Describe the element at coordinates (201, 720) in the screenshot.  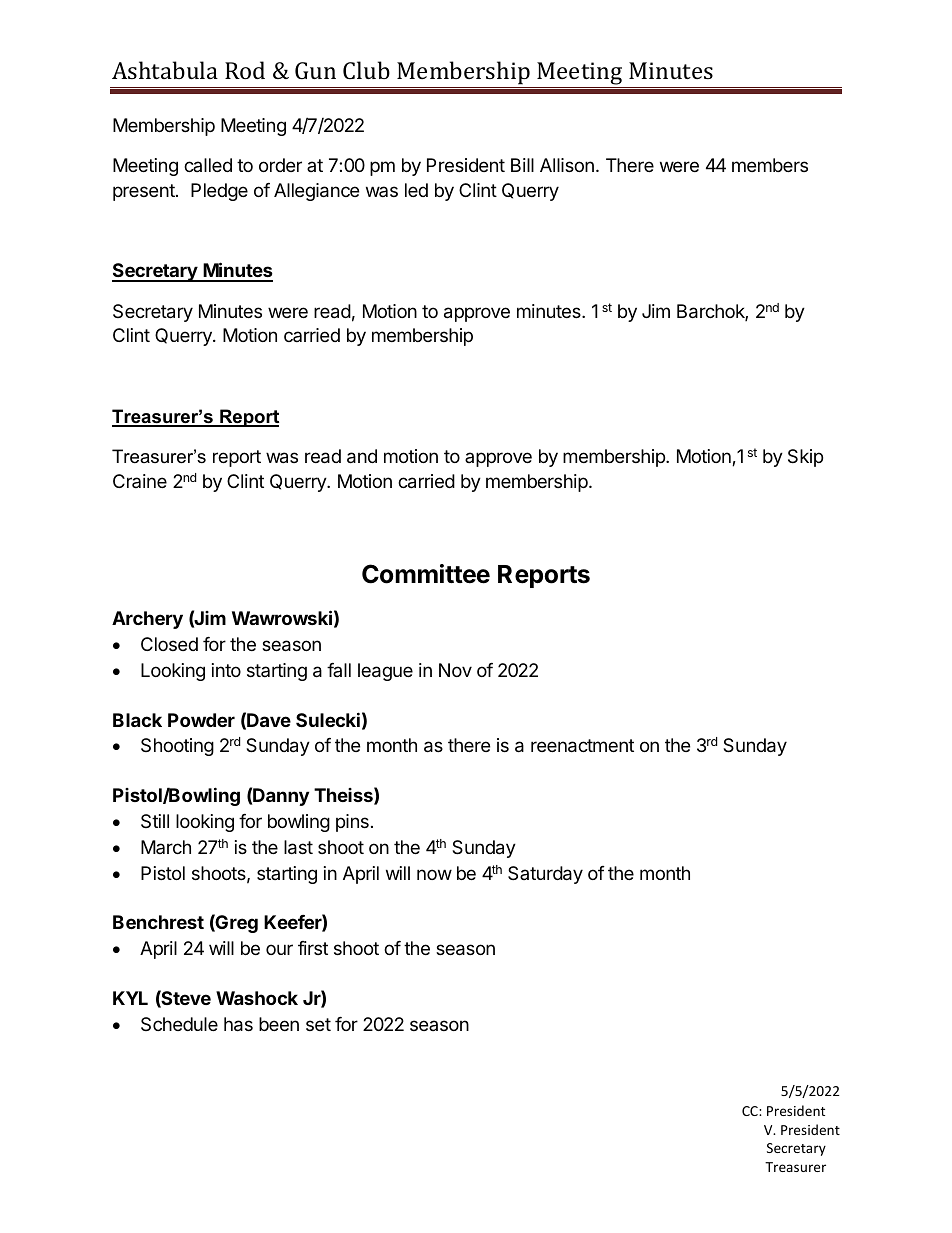
I see `Powder` at that location.
